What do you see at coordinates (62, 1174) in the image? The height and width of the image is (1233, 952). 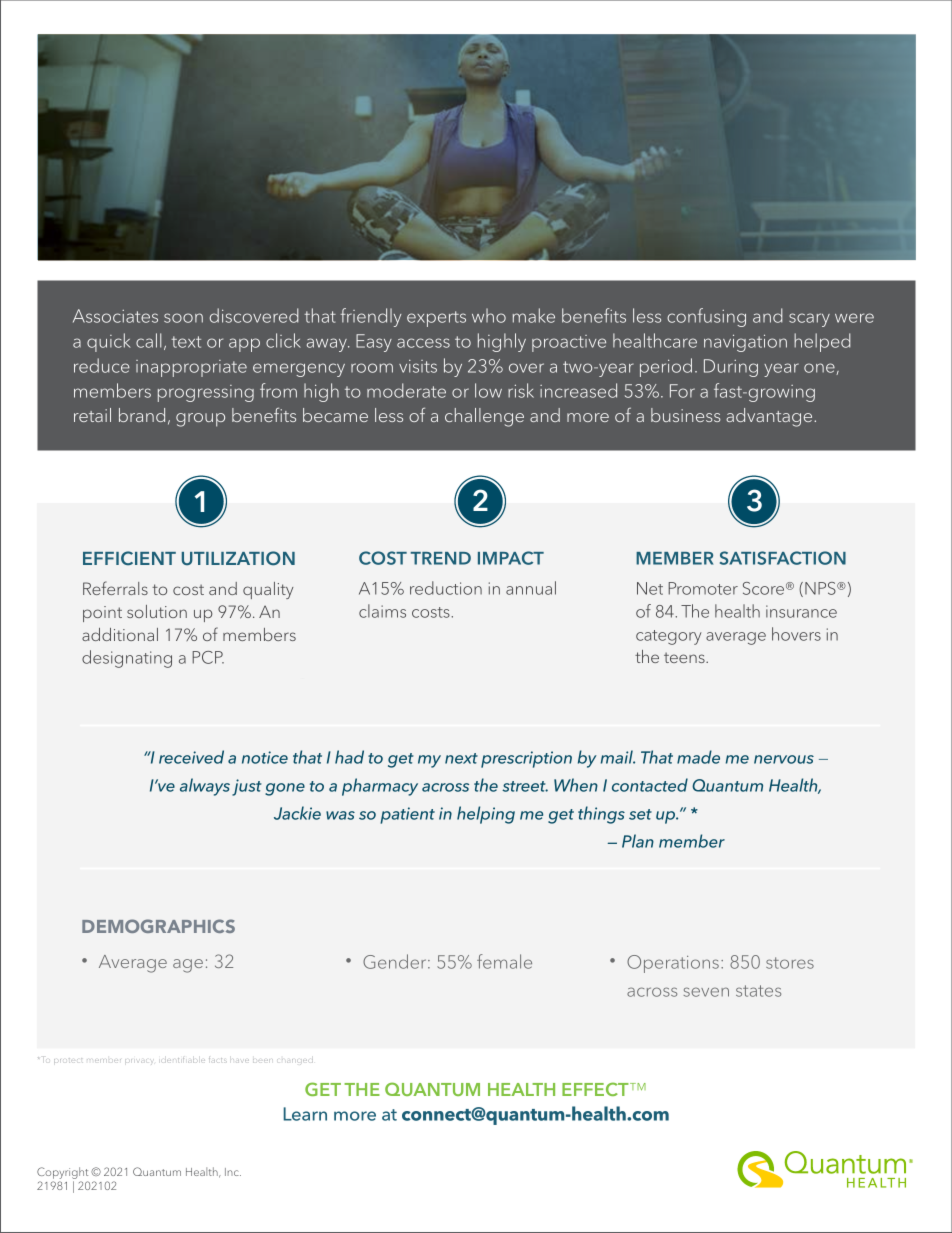 I see `Copyright` at bounding box center [62, 1174].
